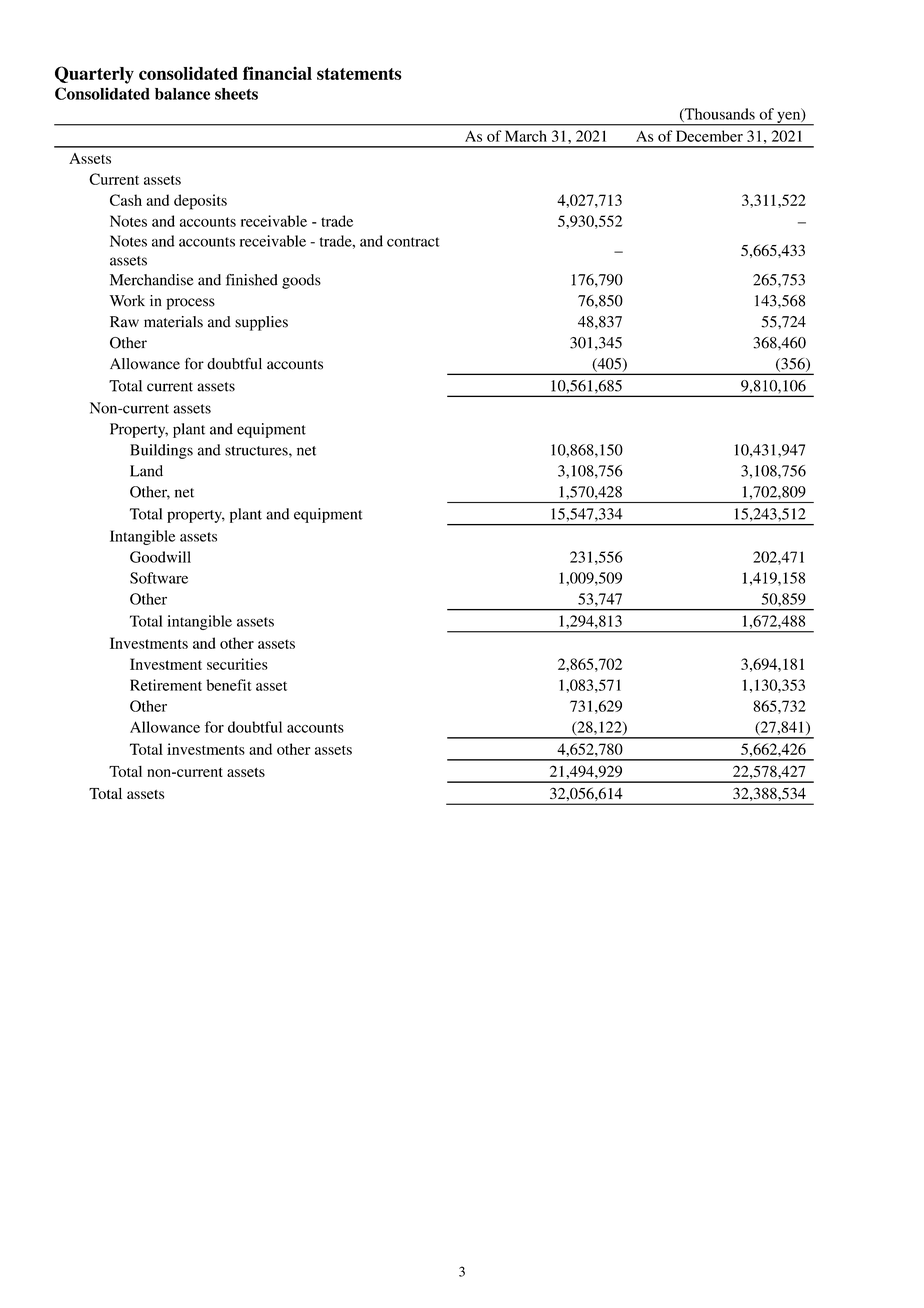 Image resolution: width=924 pixels, height=1308 pixels. I want to click on statements, so click(359, 74).
